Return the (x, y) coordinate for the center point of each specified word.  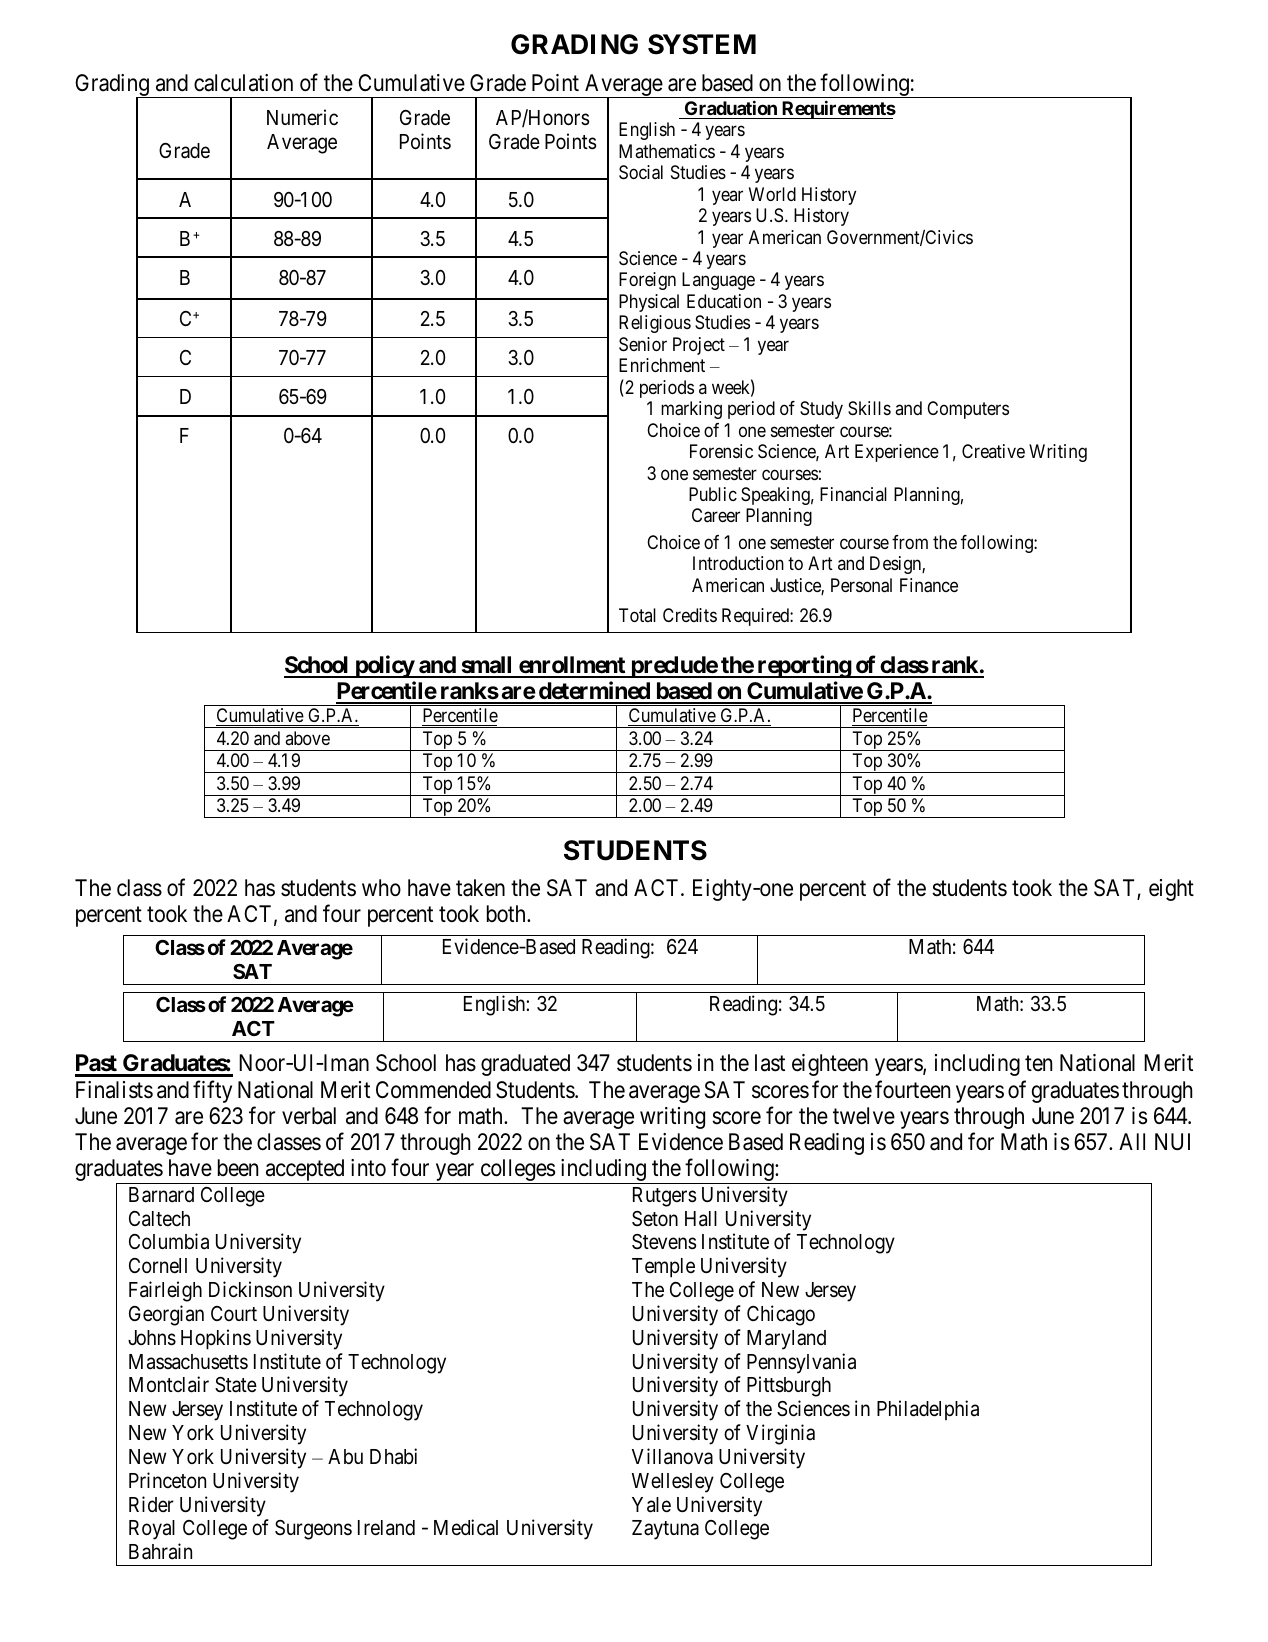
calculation (243, 83)
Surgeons (313, 1530)
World (772, 194)
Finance (929, 585)
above (307, 738)
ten (1038, 1063)
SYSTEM (702, 44)
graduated (525, 1065)
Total (637, 615)
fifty (212, 1091)
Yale (651, 1505)
